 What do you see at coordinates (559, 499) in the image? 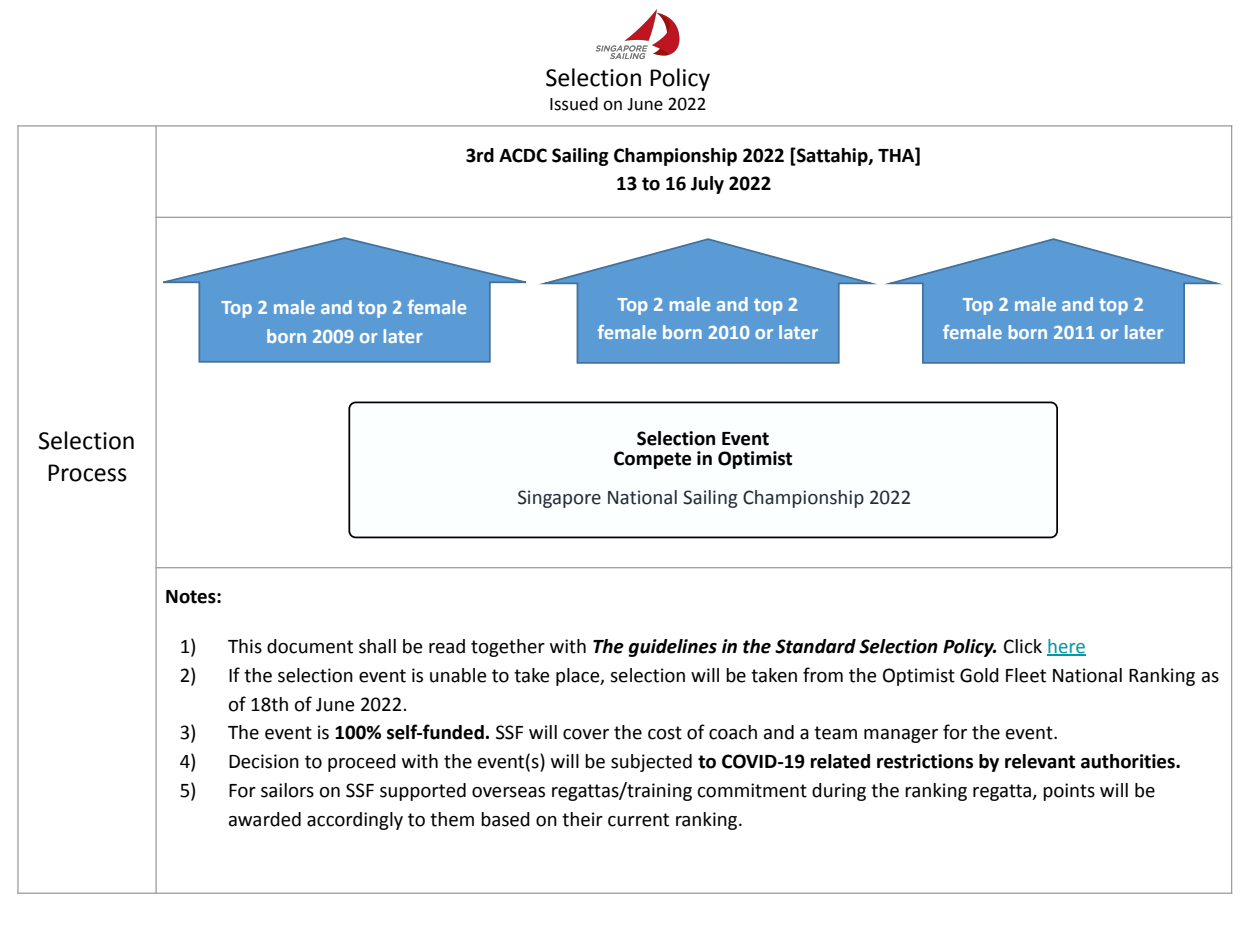
I see `Singapore` at bounding box center [559, 499].
